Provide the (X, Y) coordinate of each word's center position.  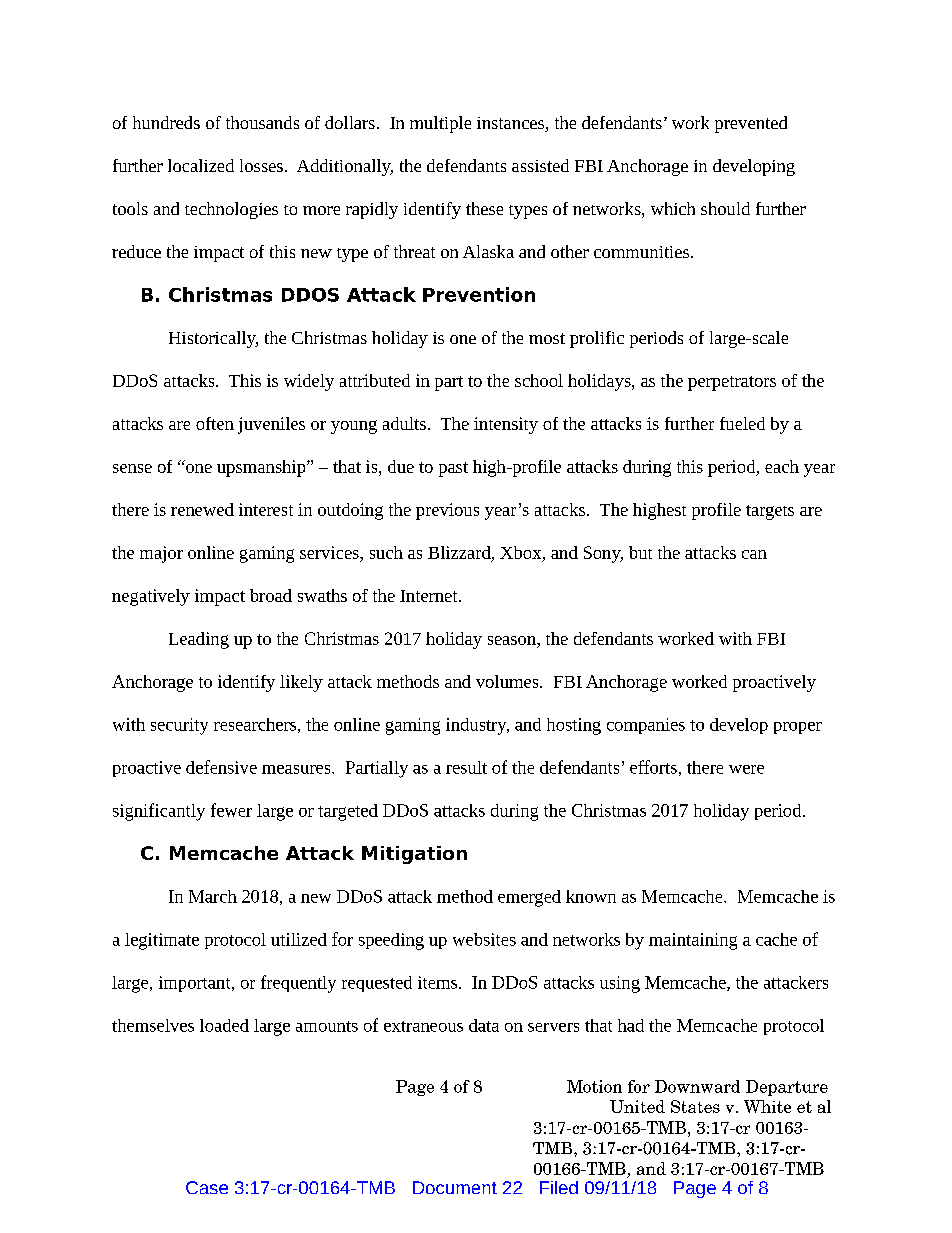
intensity (506, 425)
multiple (440, 124)
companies (646, 726)
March (213, 896)
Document (455, 1187)
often (215, 423)
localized (201, 165)
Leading (199, 640)
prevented (751, 124)
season (513, 640)
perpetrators (732, 383)
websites (484, 939)
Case (207, 1187)
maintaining (693, 941)
